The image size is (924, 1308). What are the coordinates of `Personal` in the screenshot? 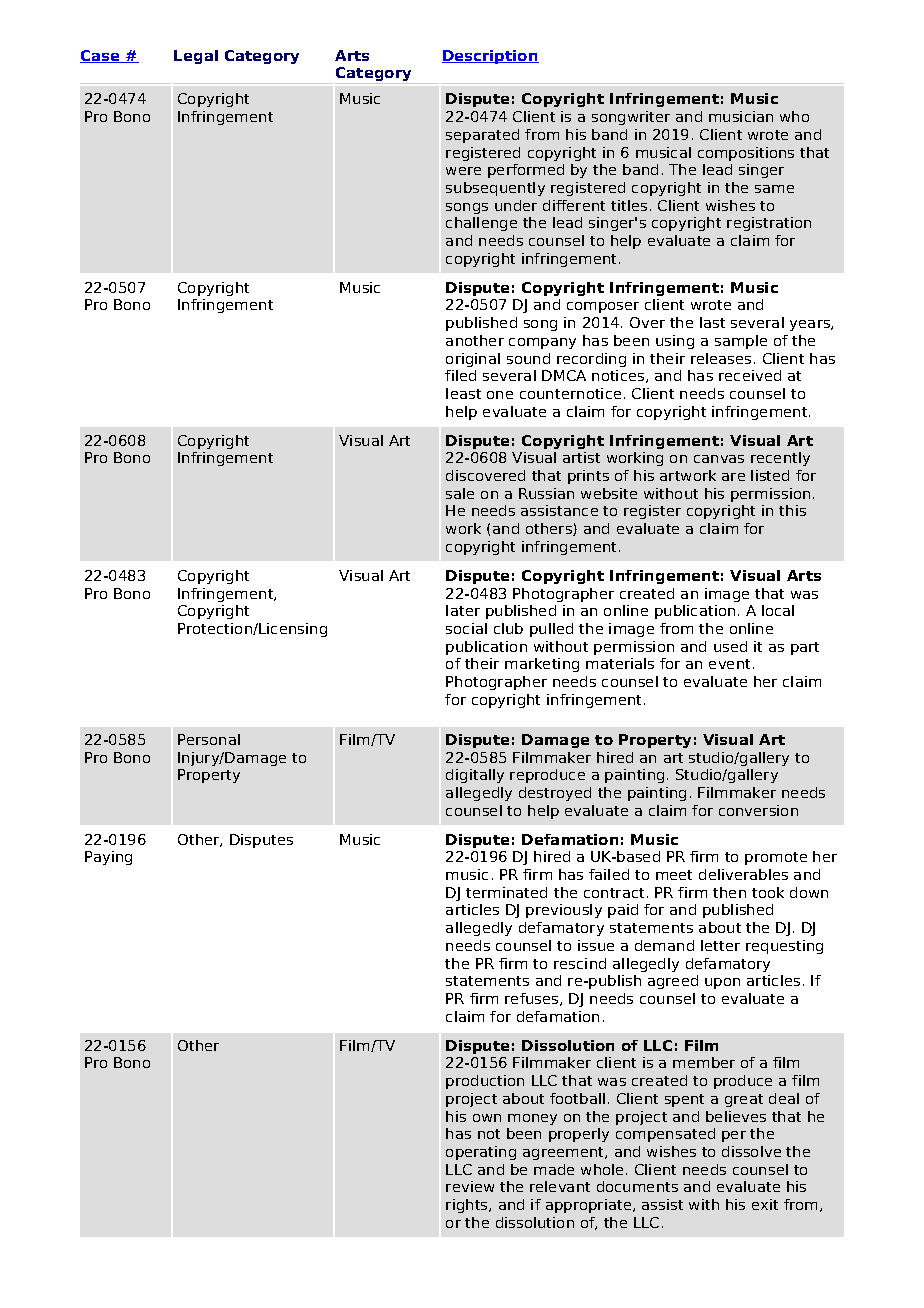 It's located at (209, 739).
